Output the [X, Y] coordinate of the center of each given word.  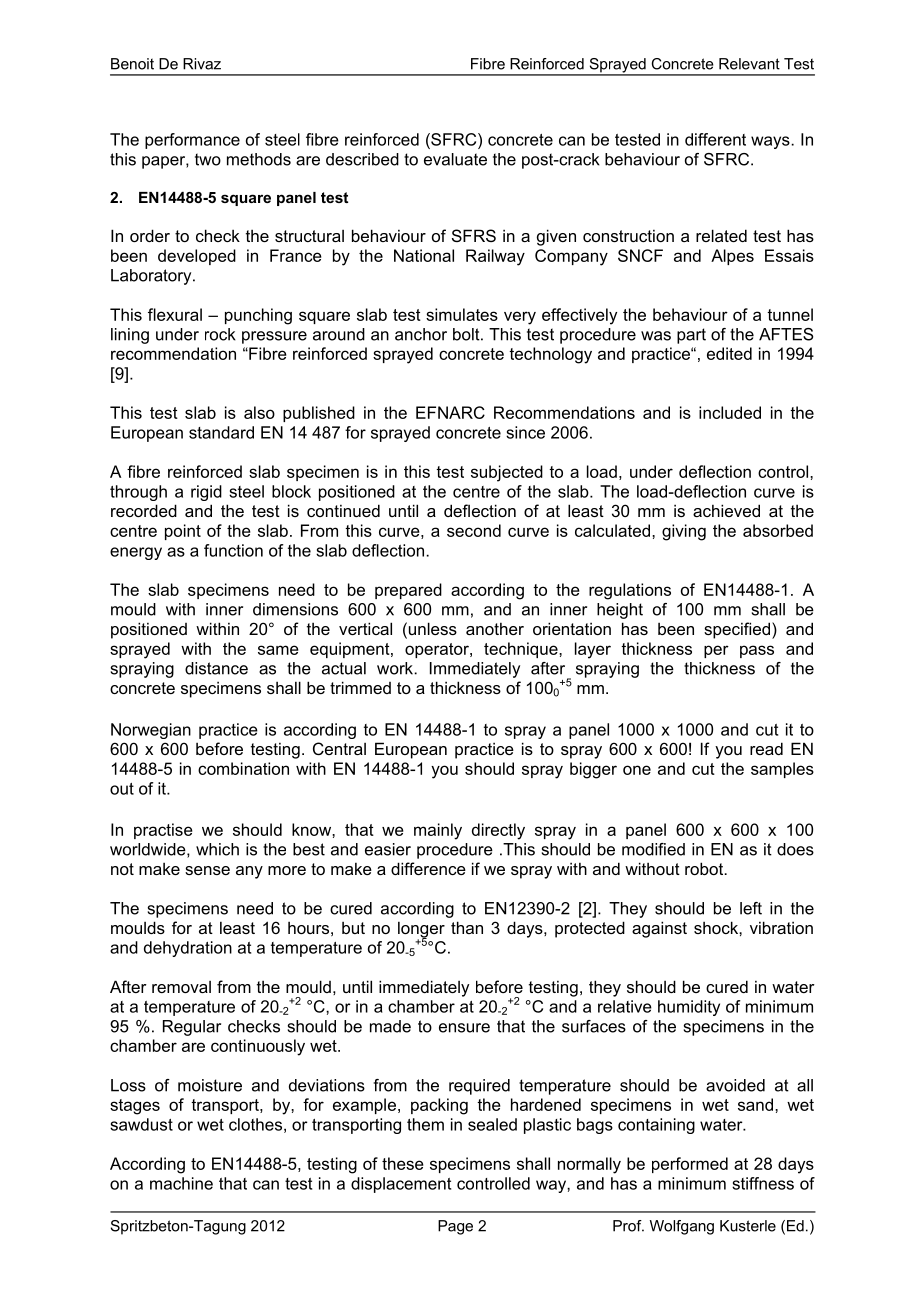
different [715, 139]
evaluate [455, 159]
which [217, 849]
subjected [507, 473]
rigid [206, 493]
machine [181, 1183]
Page [455, 1227]
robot [705, 868]
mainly [438, 831]
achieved [726, 510]
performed [690, 1165]
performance [192, 141]
